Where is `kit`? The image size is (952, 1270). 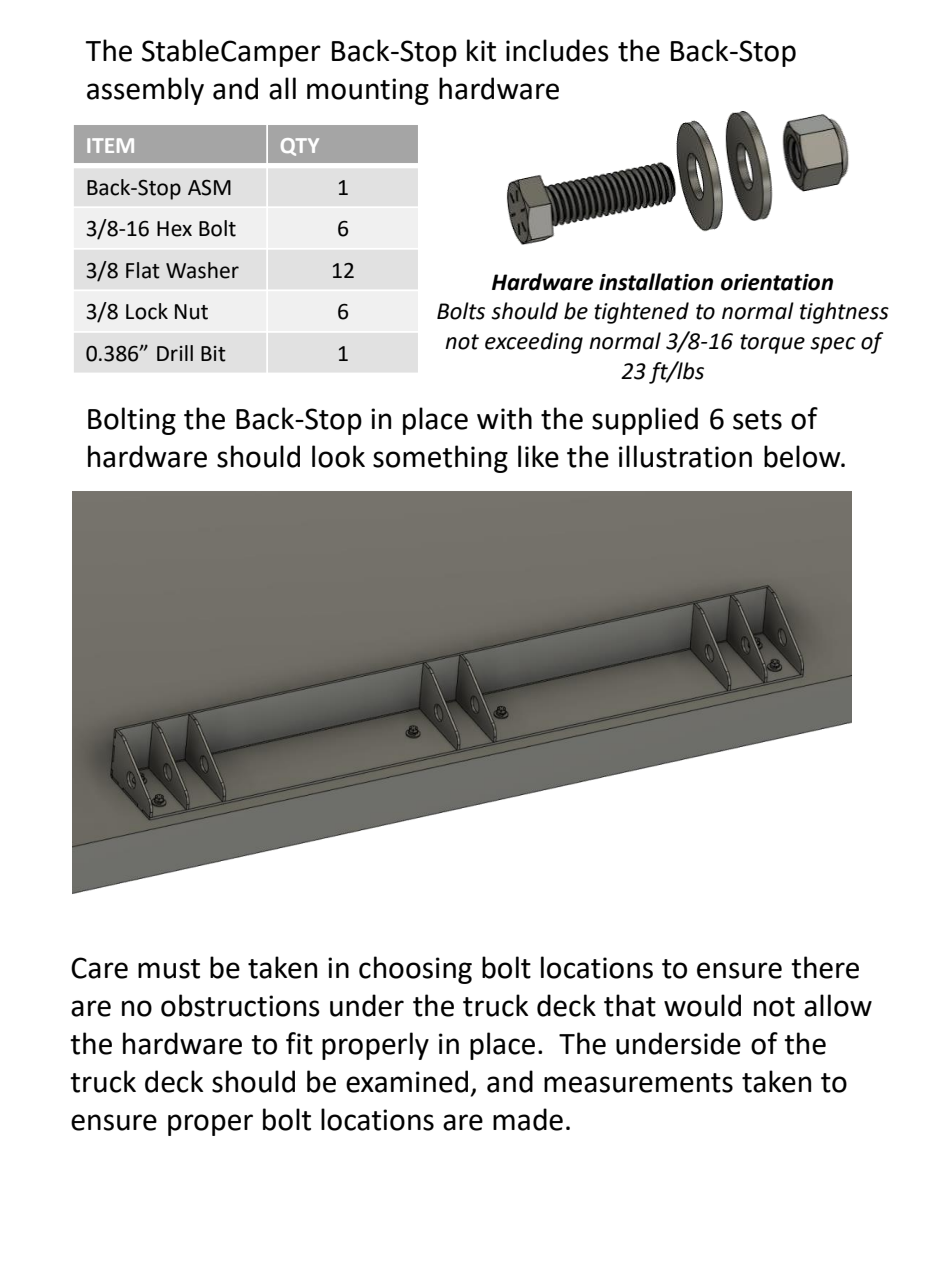
kit is located at coordinates (481, 50).
